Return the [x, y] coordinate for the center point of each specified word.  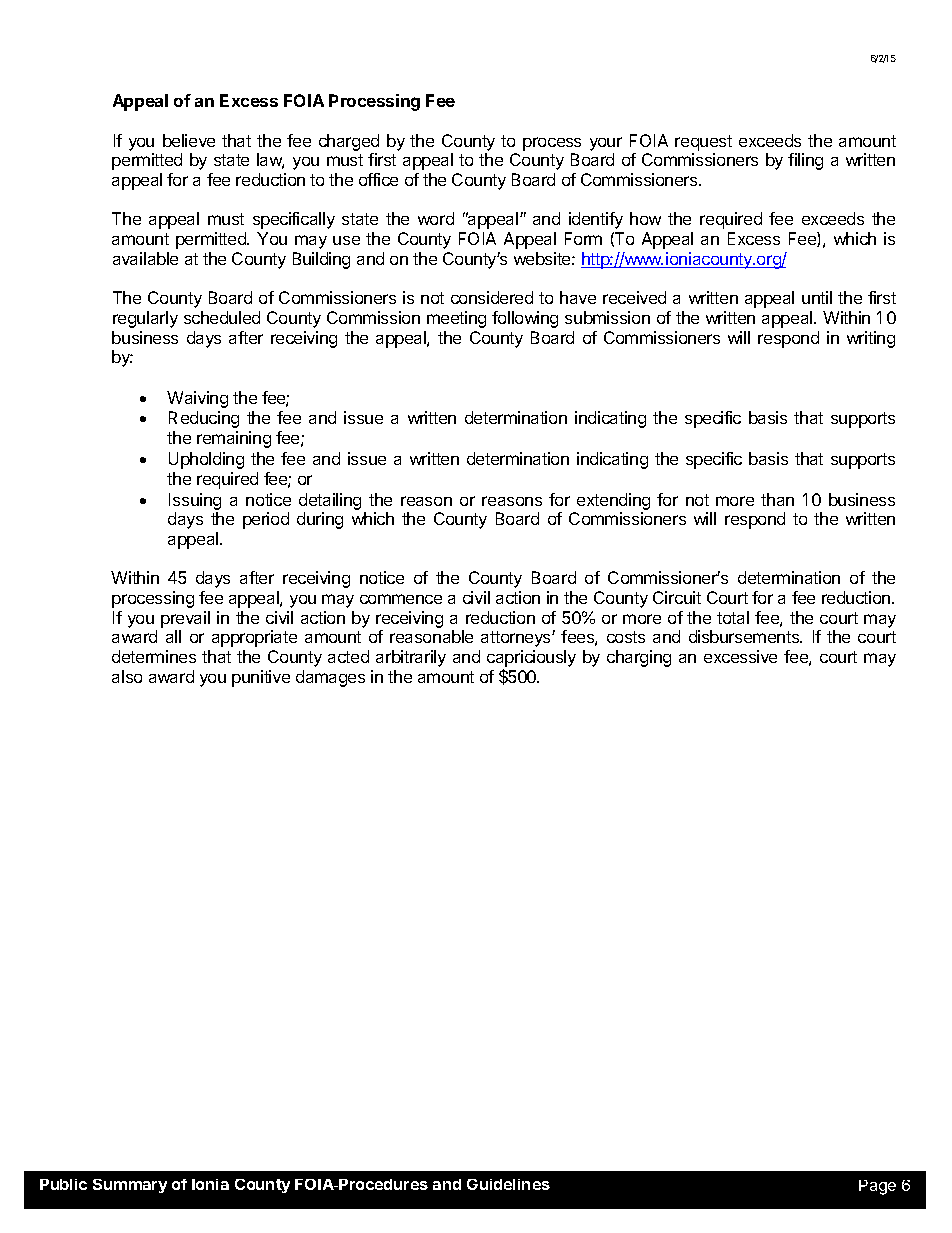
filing [805, 161]
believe [189, 140]
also [127, 676]
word [436, 218]
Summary [130, 1186]
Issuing [195, 501]
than [777, 499]
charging [639, 658]
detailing [330, 501]
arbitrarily [411, 658]
